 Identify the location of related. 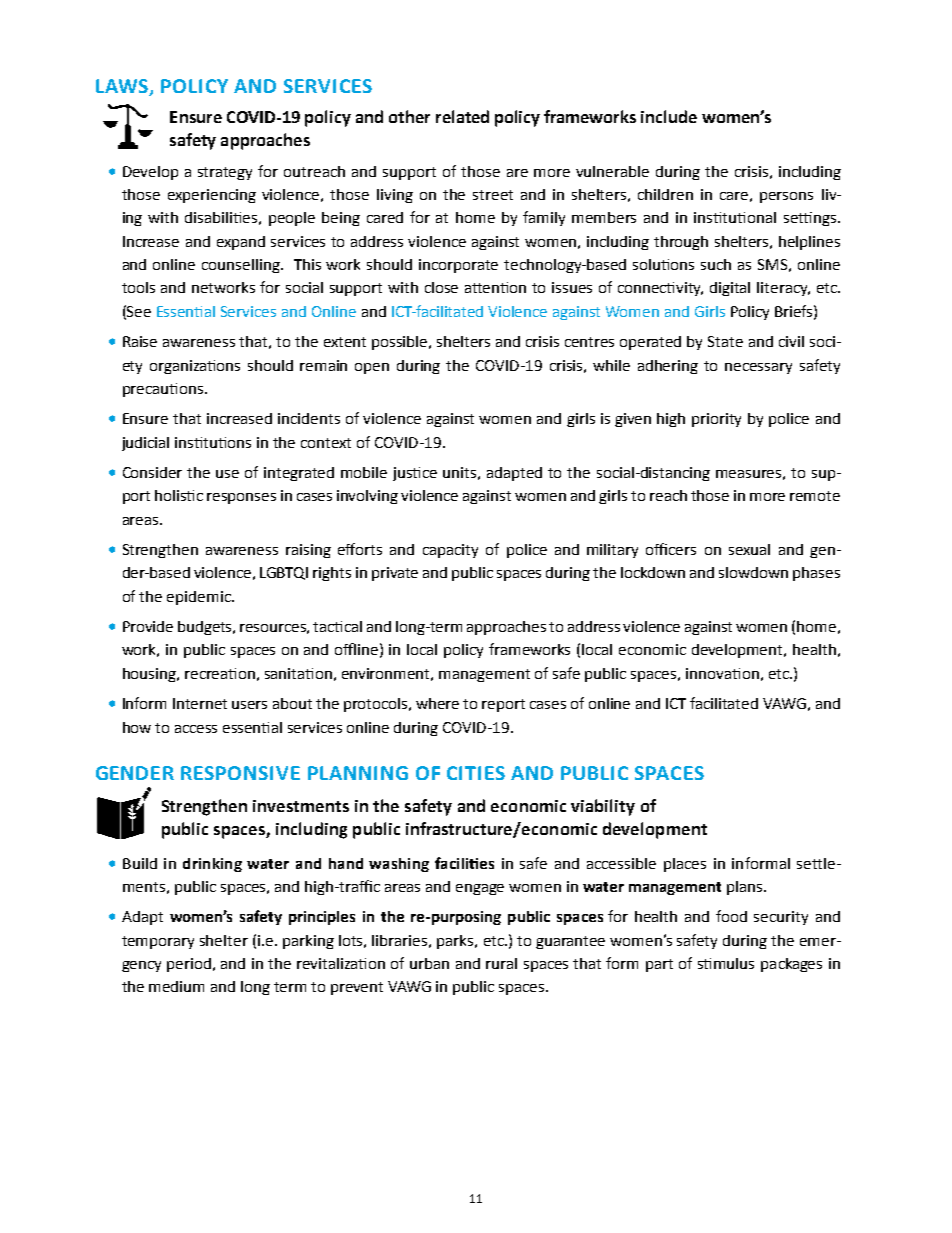
(462, 116).
